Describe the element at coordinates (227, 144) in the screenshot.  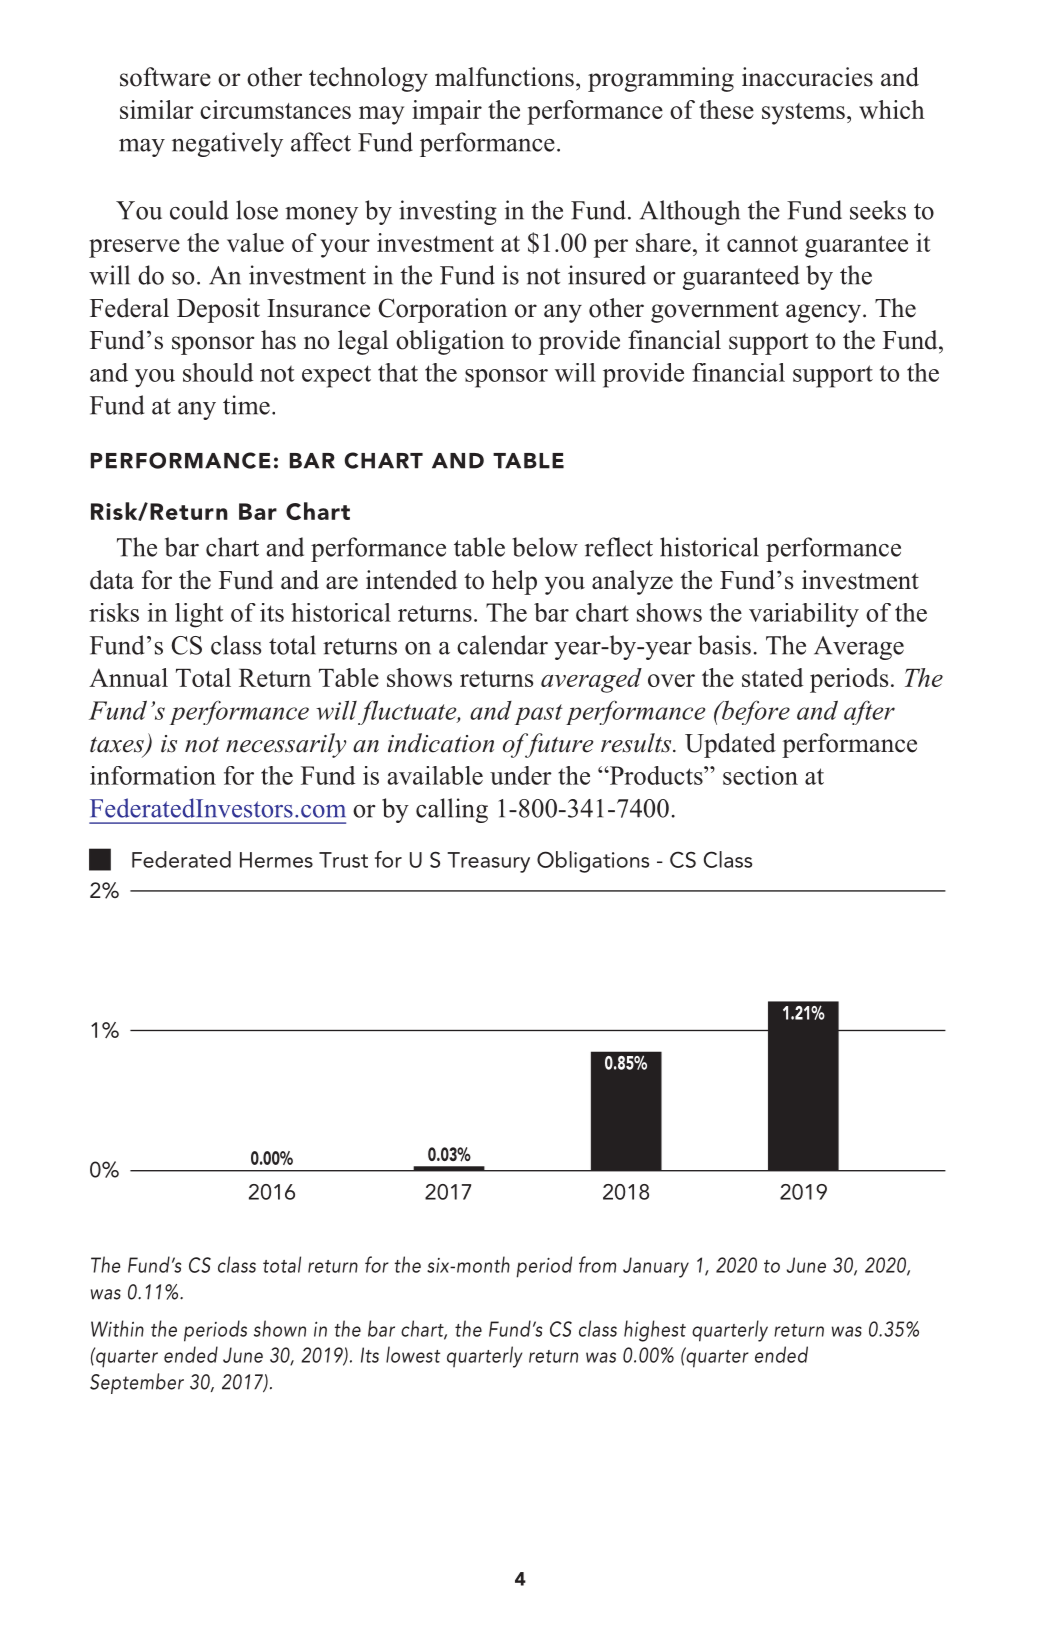
I see `negatively` at that location.
